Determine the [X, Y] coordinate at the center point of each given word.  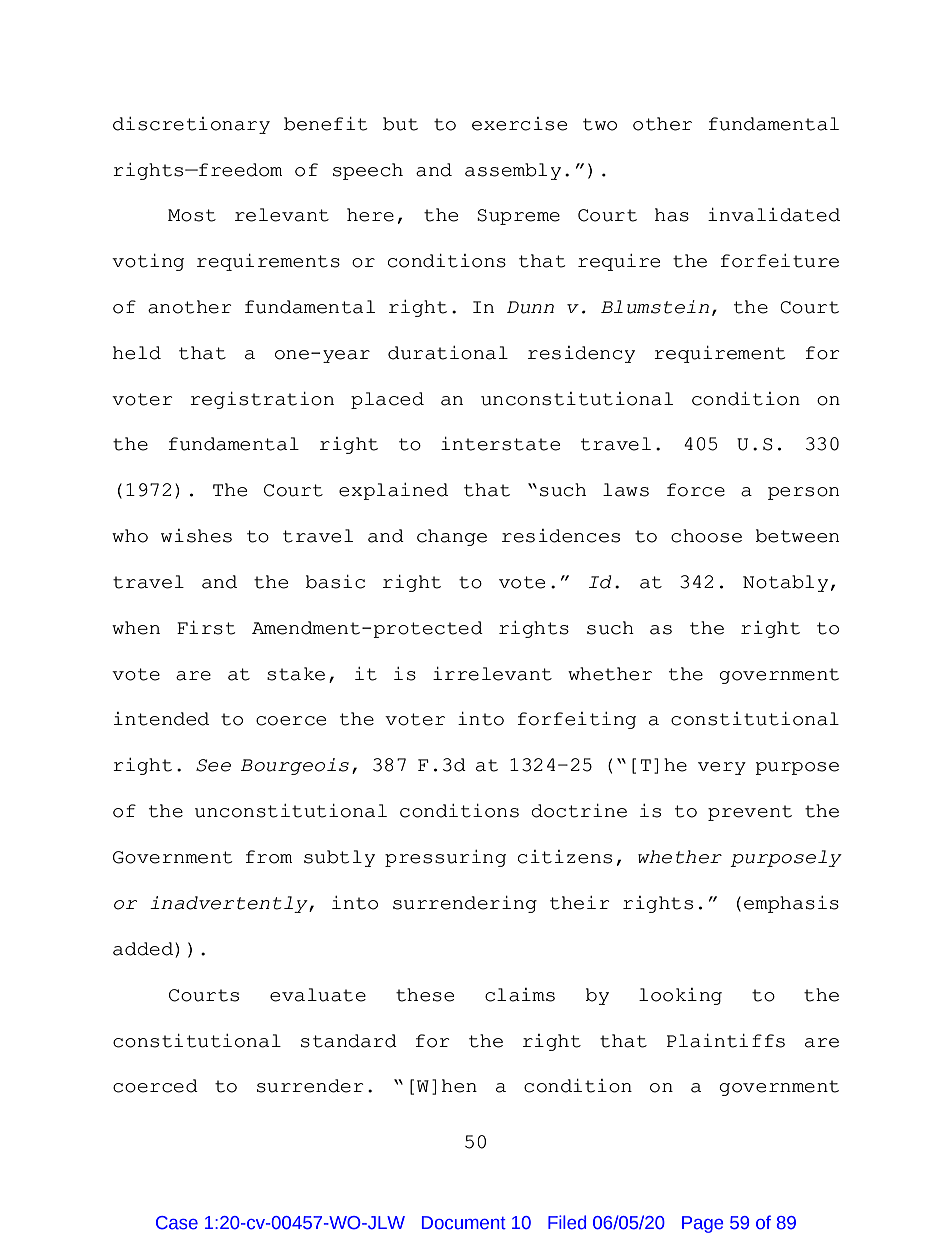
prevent [750, 813]
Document [464, 1223]
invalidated [774, 215]
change [452, 537]
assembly [513, 171]
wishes [196, 536]
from [269, 857]
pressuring [445, 858]
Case [177, 1223]
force [696, 490]
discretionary [191, 125]
